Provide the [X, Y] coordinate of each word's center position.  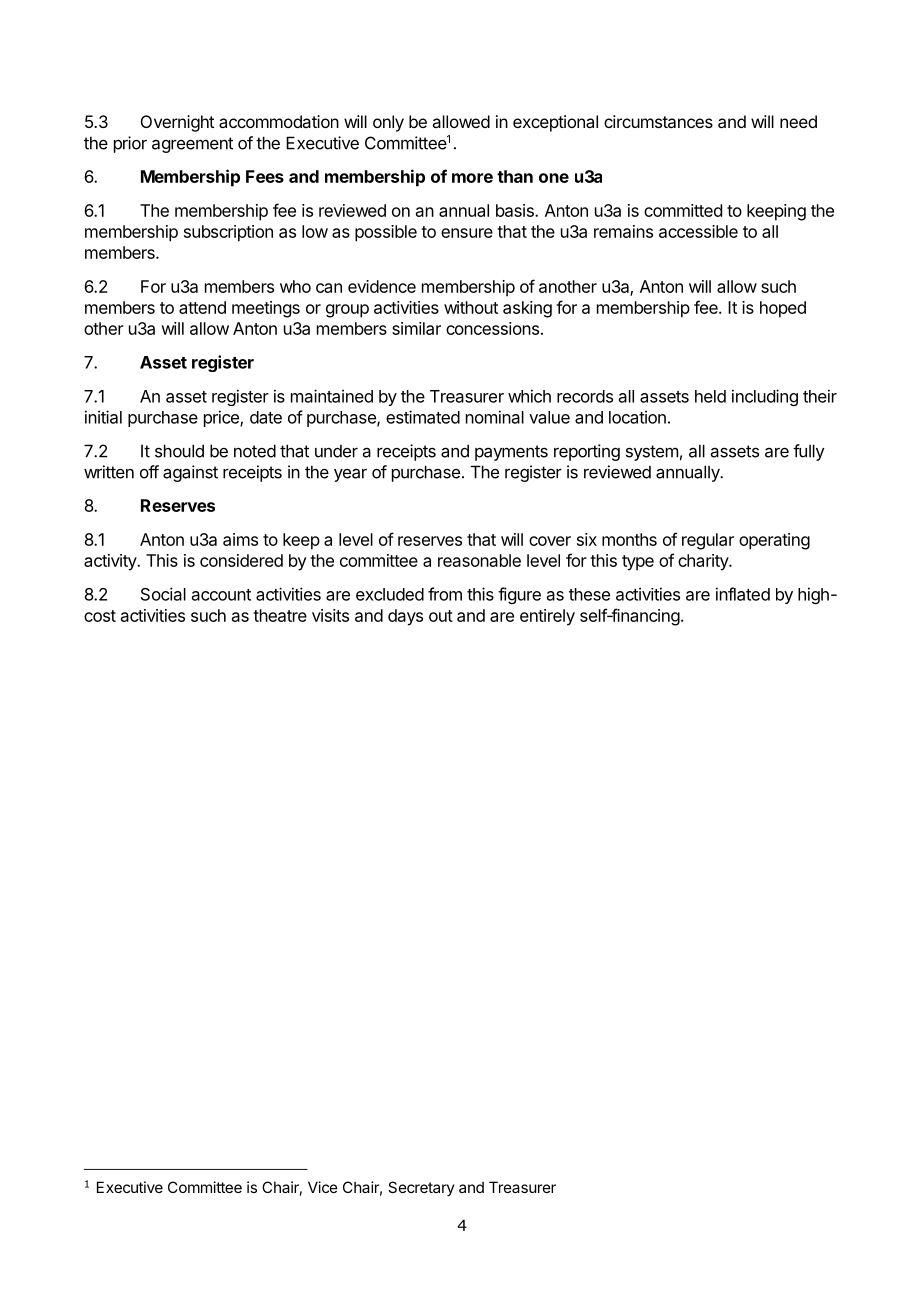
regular [708, 541]
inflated [743, 594]
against [190, 473]
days [405, 617]
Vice [323, 1187]
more [472, 178]
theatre [280, 615]
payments [511, 453]
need [798, 121]
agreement [192, 145]
